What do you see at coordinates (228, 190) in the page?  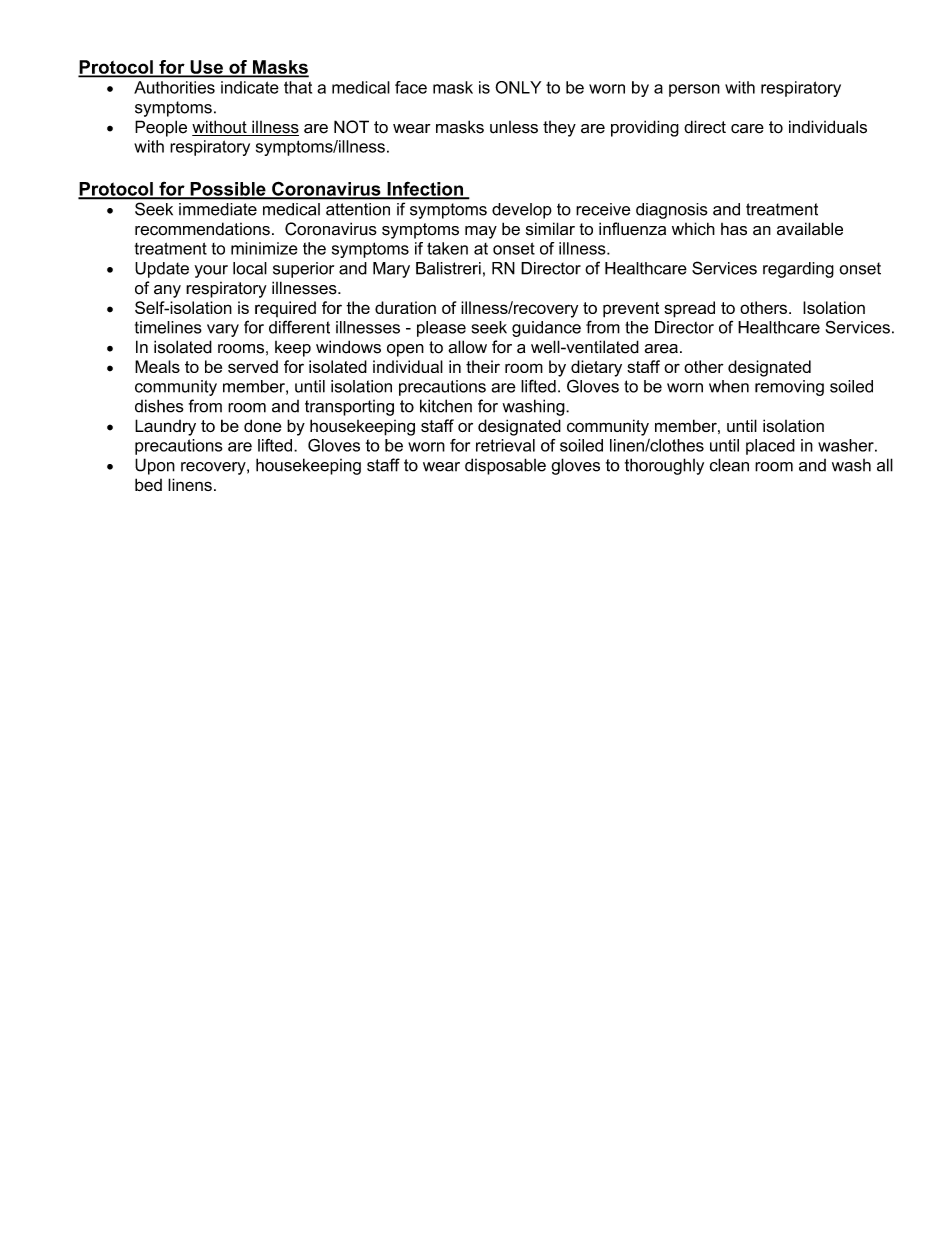 I see `Possible` at bounding box center [228, 190].
